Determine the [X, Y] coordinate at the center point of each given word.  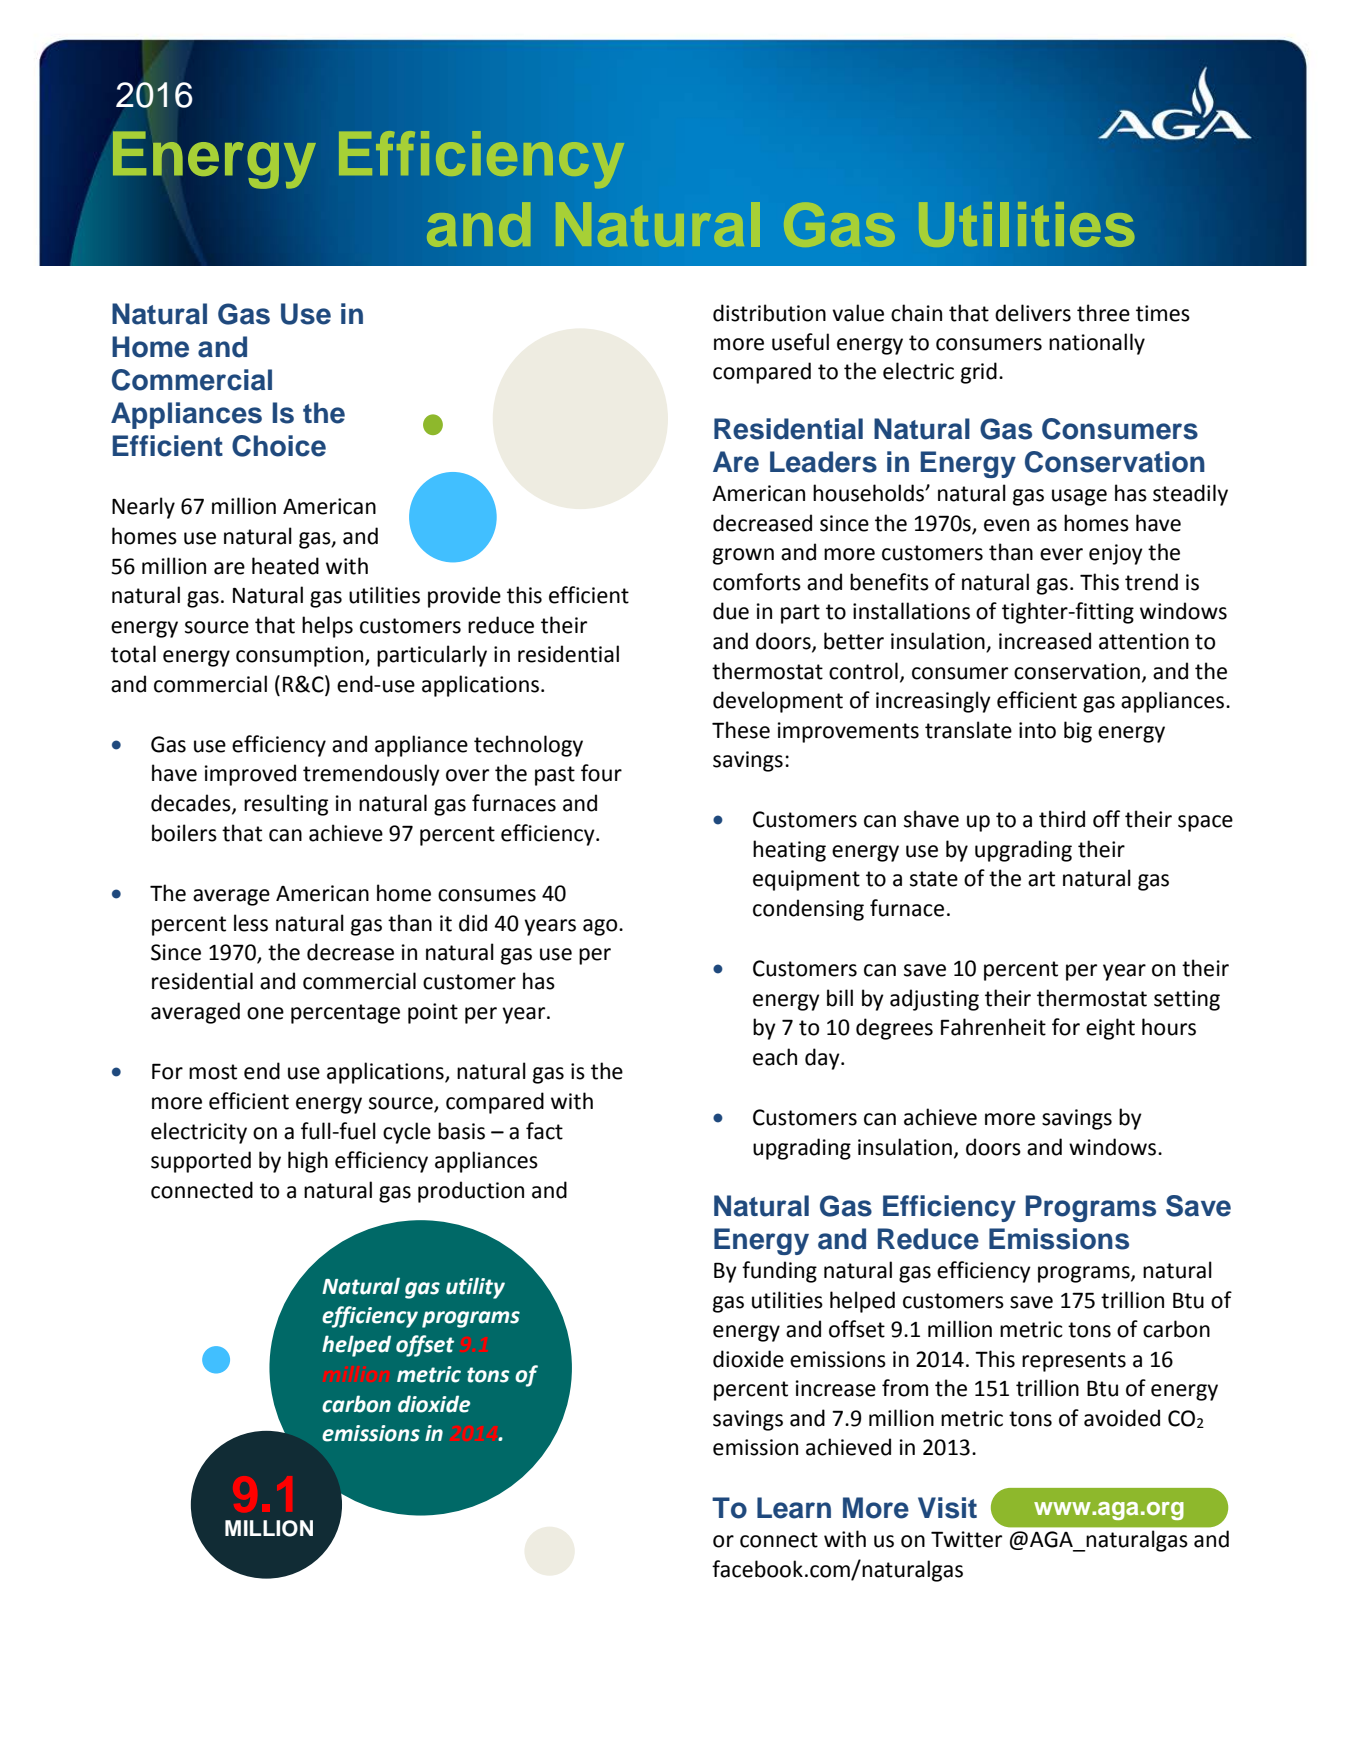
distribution [769, 313]
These [741, 730]
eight [1110, 1029]
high [308, 1162]
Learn [794, 1508]
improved [250, 775]
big [1078, 732]
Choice [279, 446]
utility [475, 1288]
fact [544, 1131]
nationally [1097, 344]
